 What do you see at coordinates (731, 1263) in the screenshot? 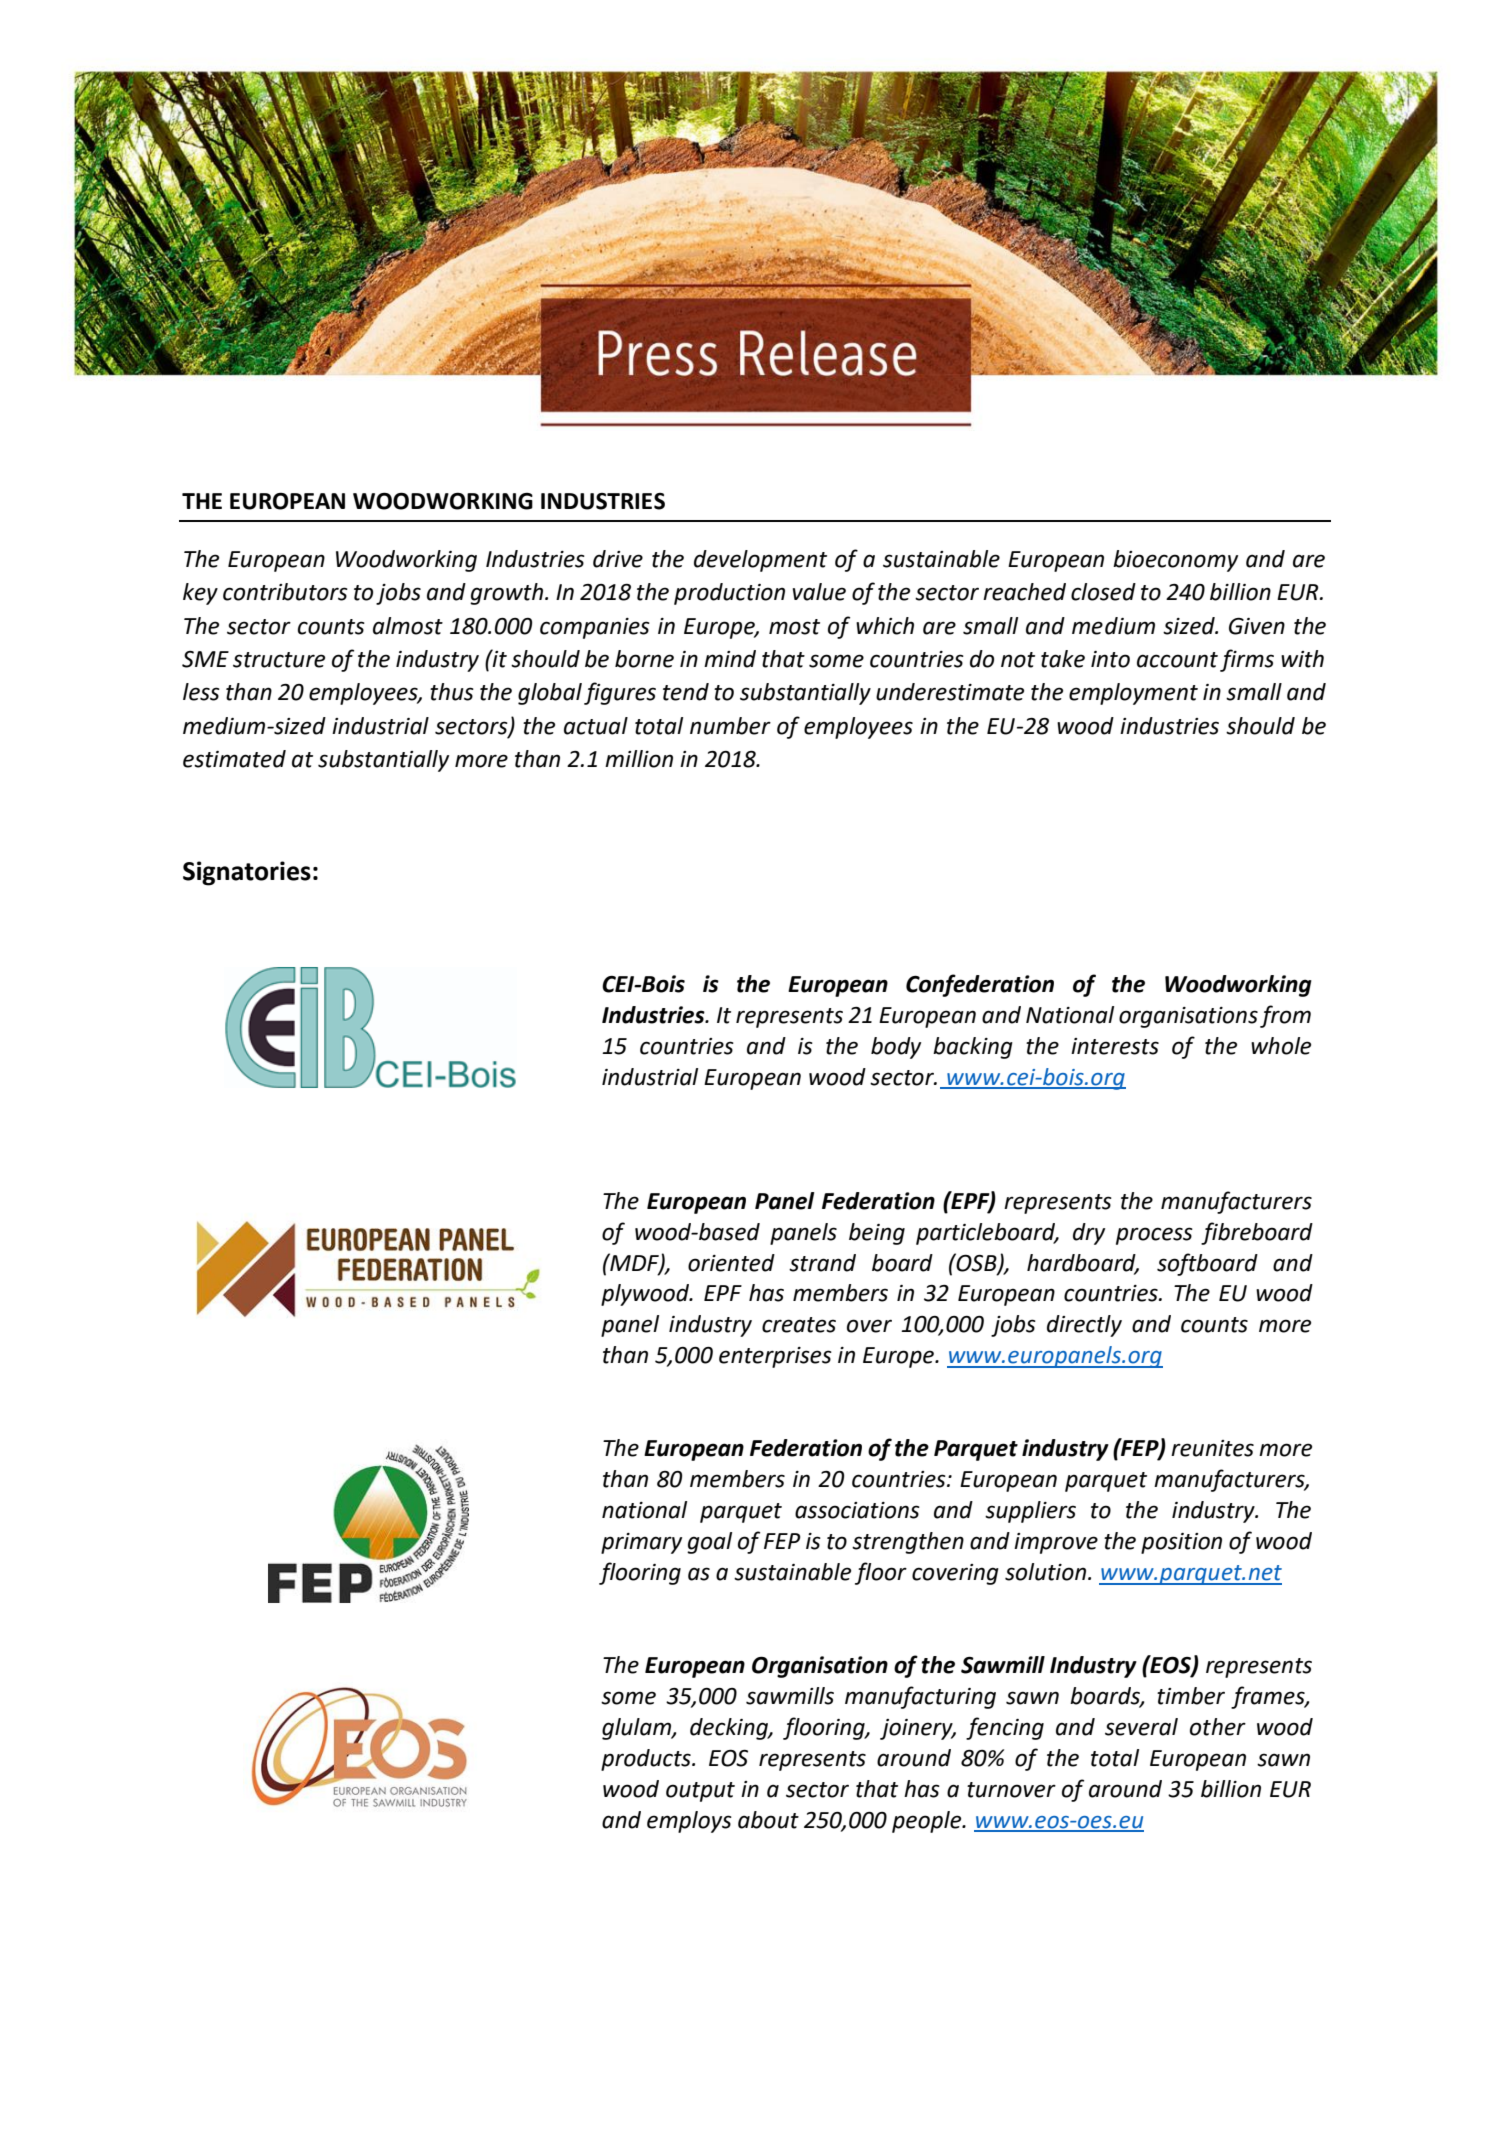
I see `oriented` at bounding box center [731, 1263].
